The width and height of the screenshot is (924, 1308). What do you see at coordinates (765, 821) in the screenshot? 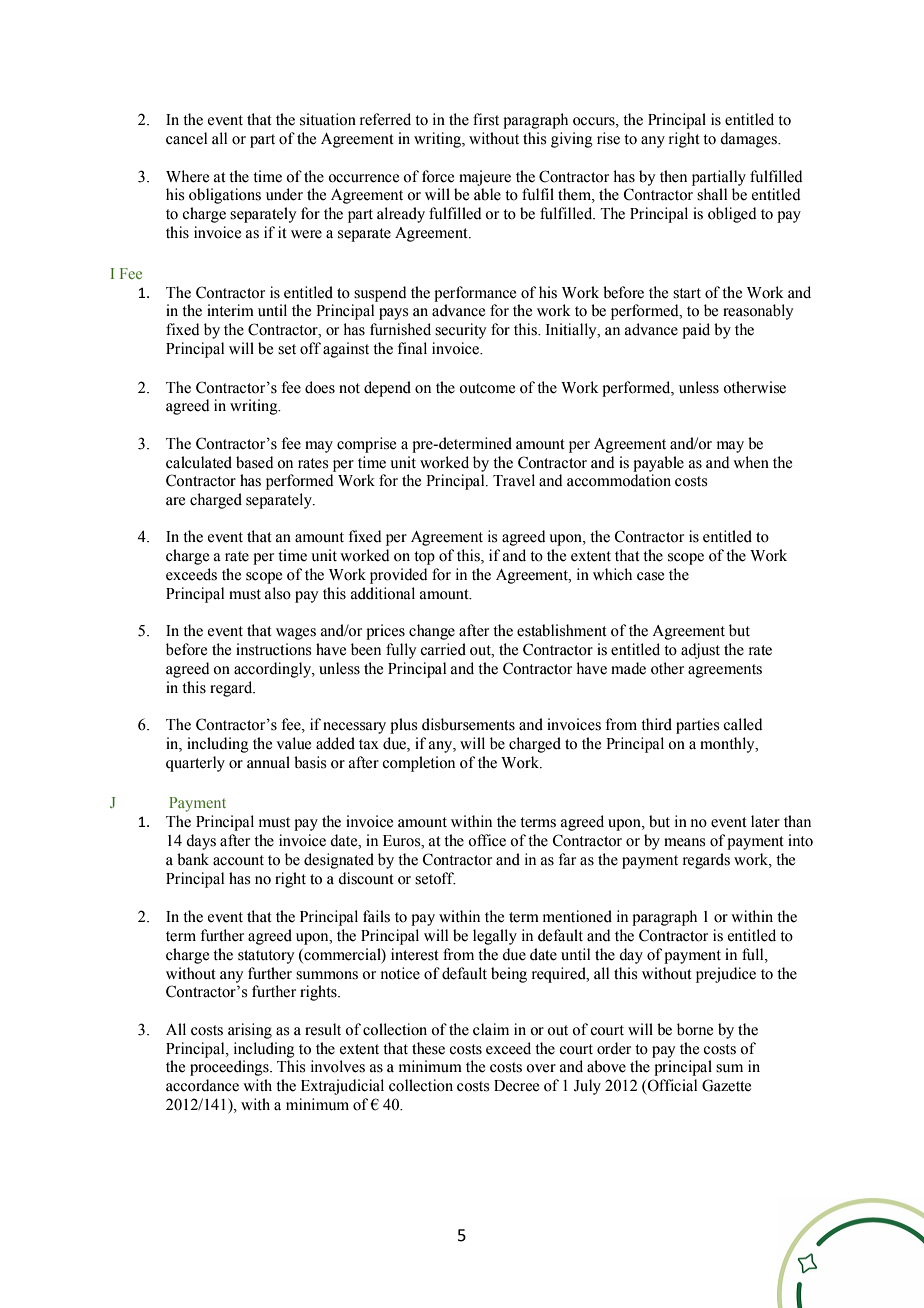
I see `later` at bounding box center [765, 821].
